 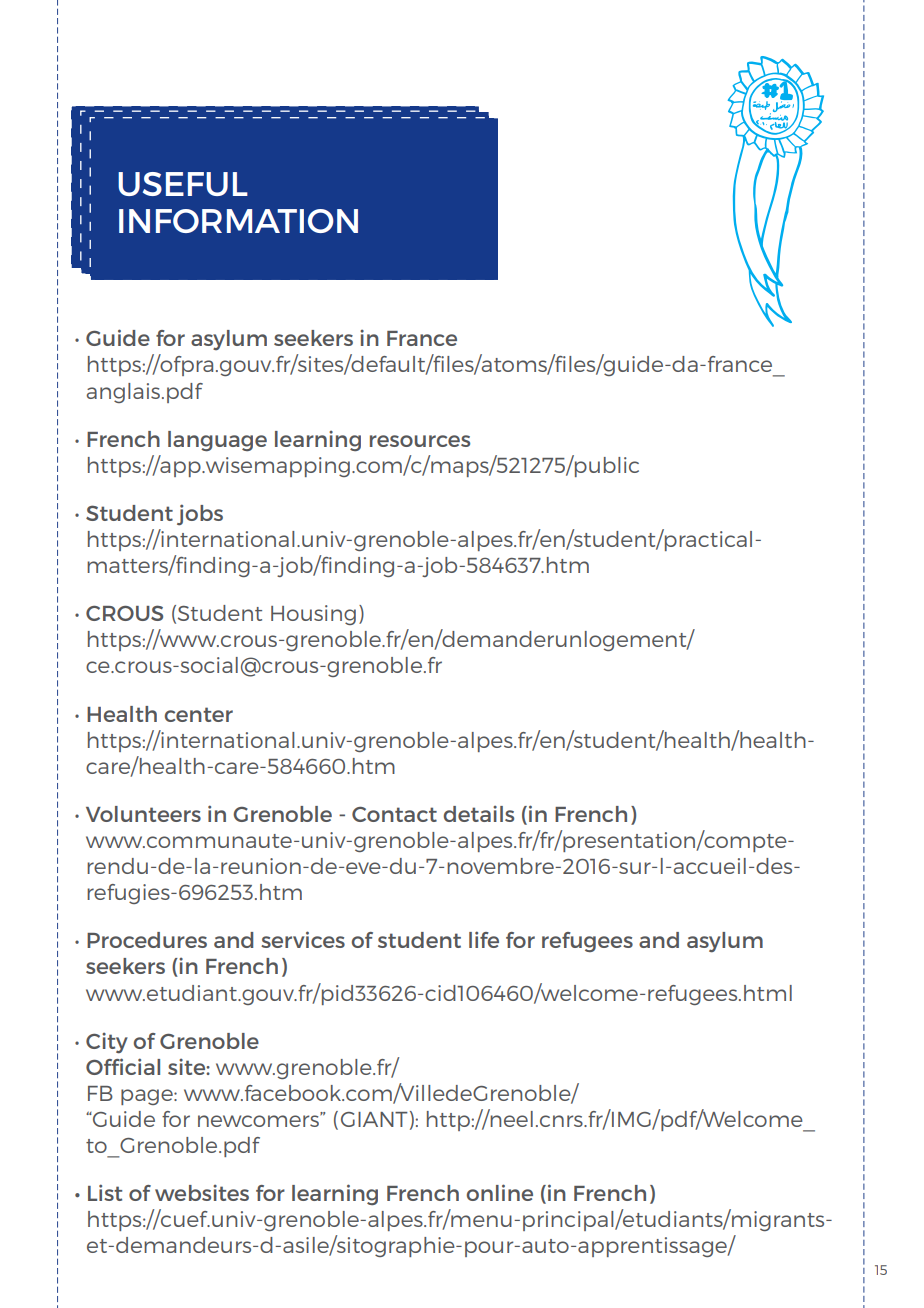 I want to click on newcomers, so click(x=259, y=1120).
